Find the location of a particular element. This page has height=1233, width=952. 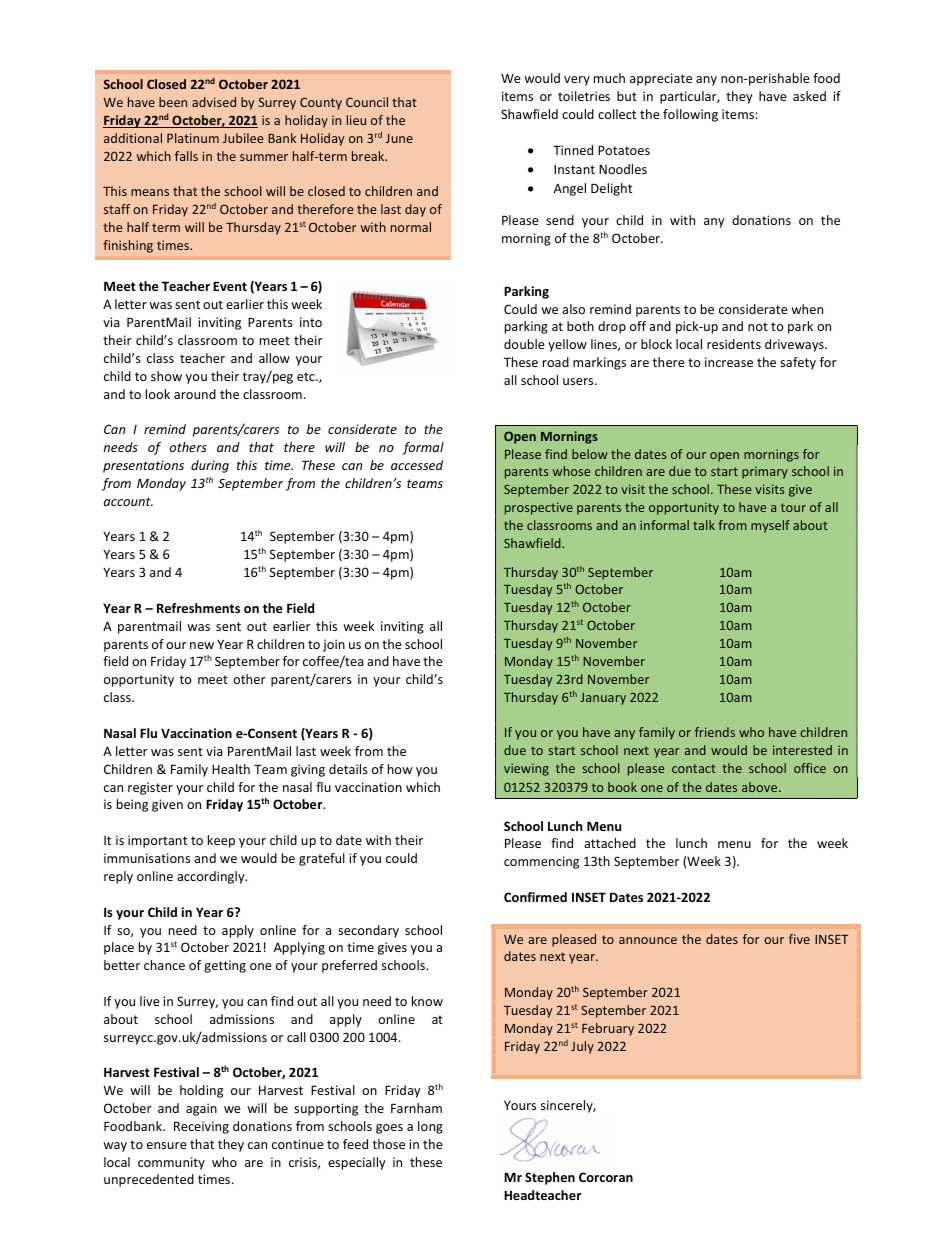

increase is located at coordinates (729, 362).
